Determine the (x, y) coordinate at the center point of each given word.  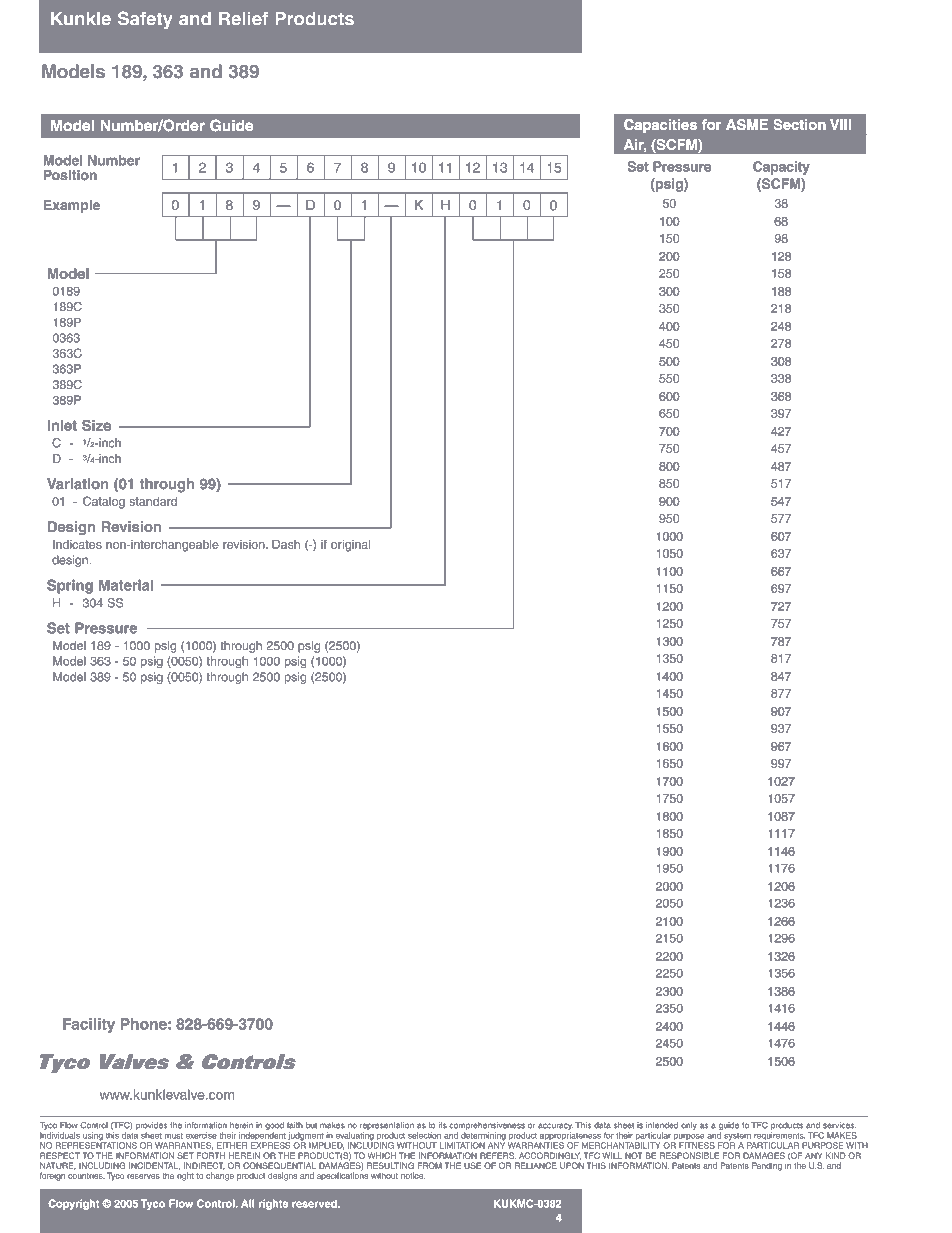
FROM (430, 1165)
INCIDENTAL (154, 1166)
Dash (286, 544)
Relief (243, 18)
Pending (767, 1166)
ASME (747, 124)
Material (126, 585)
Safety (145, 20)
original (350, 546)
